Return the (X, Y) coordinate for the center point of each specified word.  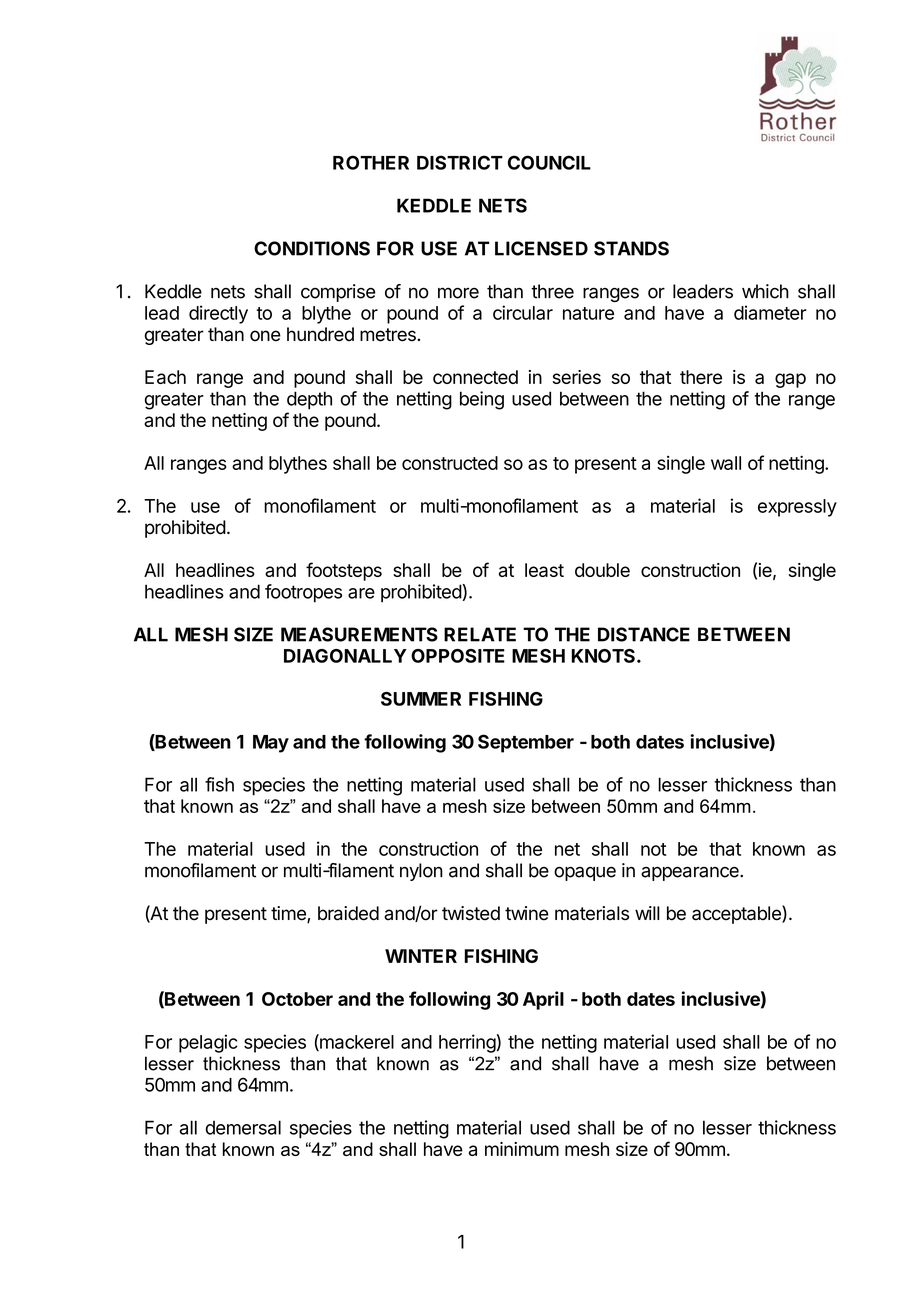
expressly (797, 508)
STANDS (631, 248)
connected (475, 377)
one (265, 336)
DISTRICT (460, 162)
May (271, 744)
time (289, 914)
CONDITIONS (312, 248)
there (701, 377)
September (526, 743)
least (544, 570)
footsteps (344, 571)
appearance (691, 873)
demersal (243, 1127)
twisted (471, 913)
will (647, 913)
